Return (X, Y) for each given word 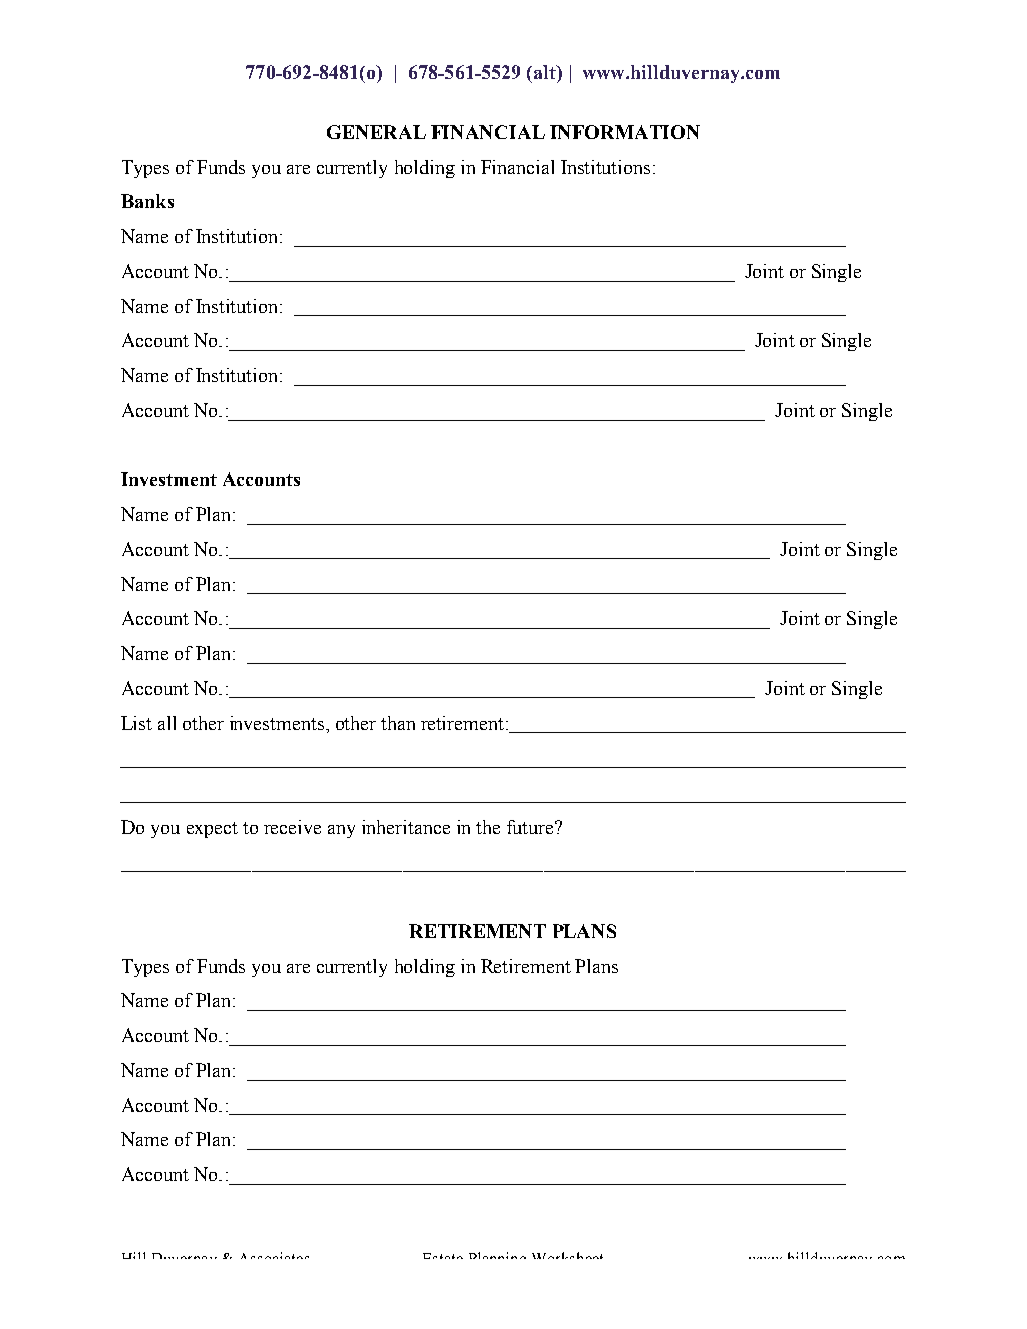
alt (546, 72)
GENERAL (376, 132)
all (167, 723)
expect (212, 830)
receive (292, 827)
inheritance (406, 827)
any (341, 831)
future (531, 827)
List (136, 723)
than (398, 723)
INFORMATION (625, 132)
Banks (147, 201)
